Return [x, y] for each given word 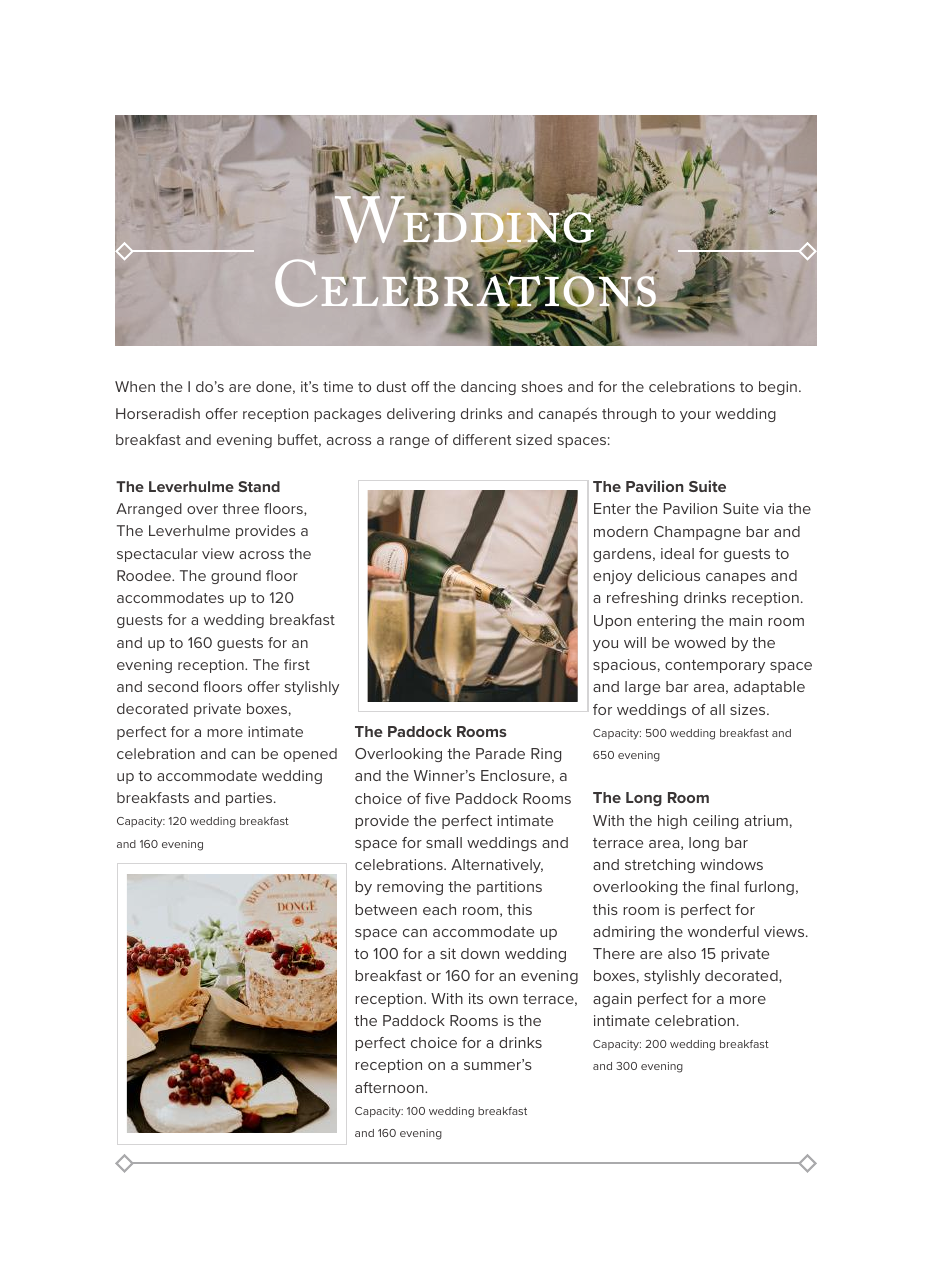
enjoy [612, 577]
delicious [668, 575]
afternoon [390, 1087]
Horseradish [158, 413]
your [695, 416]
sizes [749, 709]
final [724, 886]
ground [236, 577]
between [386, 909]
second [173, 686]
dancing [488, 388]
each [439, 909]
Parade [500, 753]
